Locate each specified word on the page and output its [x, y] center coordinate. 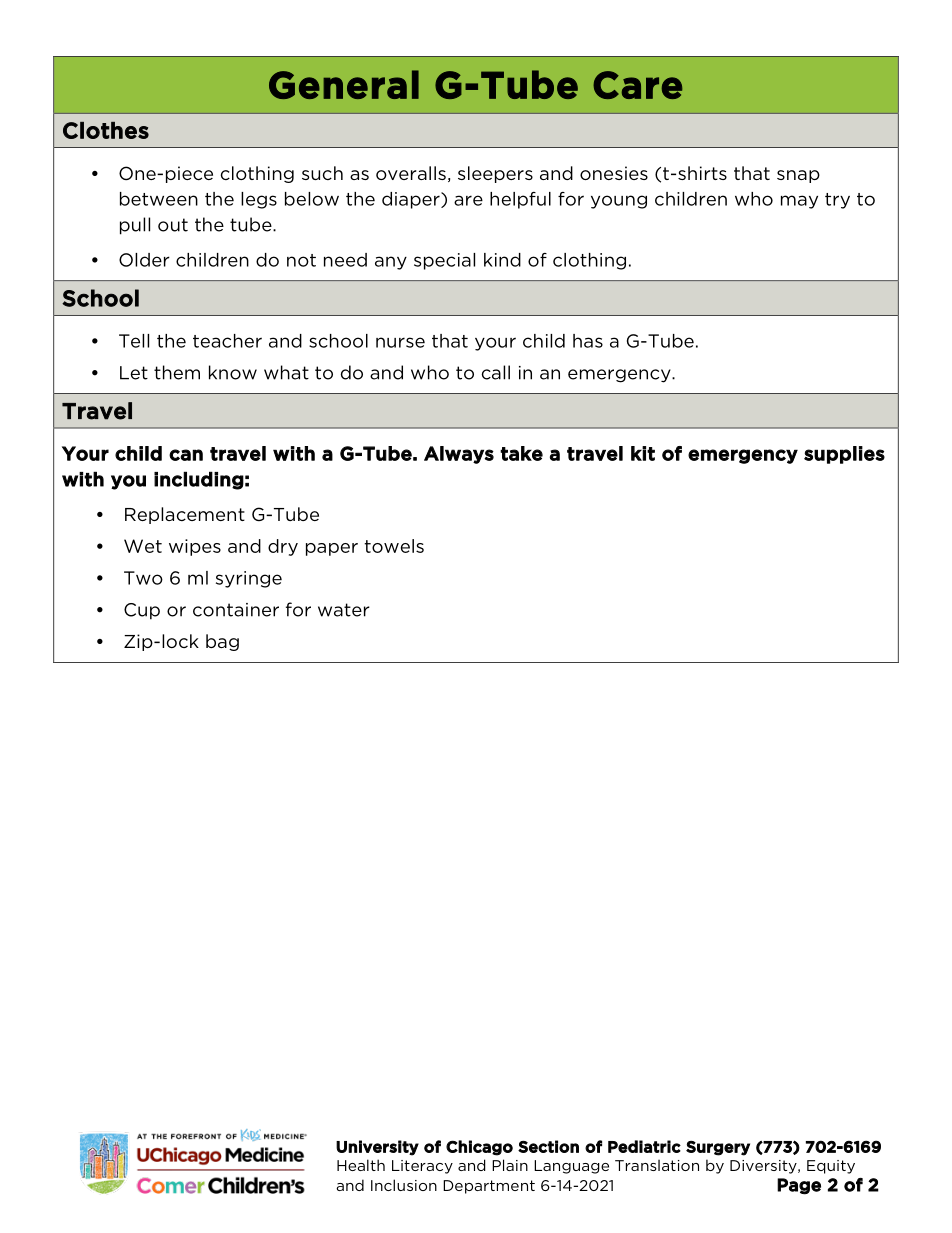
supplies [844, 455]
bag [222, 642]
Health [361, 1165]
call [496, 372]
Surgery [718, 1148]
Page [799, 1186]
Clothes [106, 130]
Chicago [479, 1148]
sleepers [495, 174]
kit [643, 453]
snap [798, 176]
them [177, 372]
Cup [142, 611]
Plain [510, 1165]
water [344, 610]
